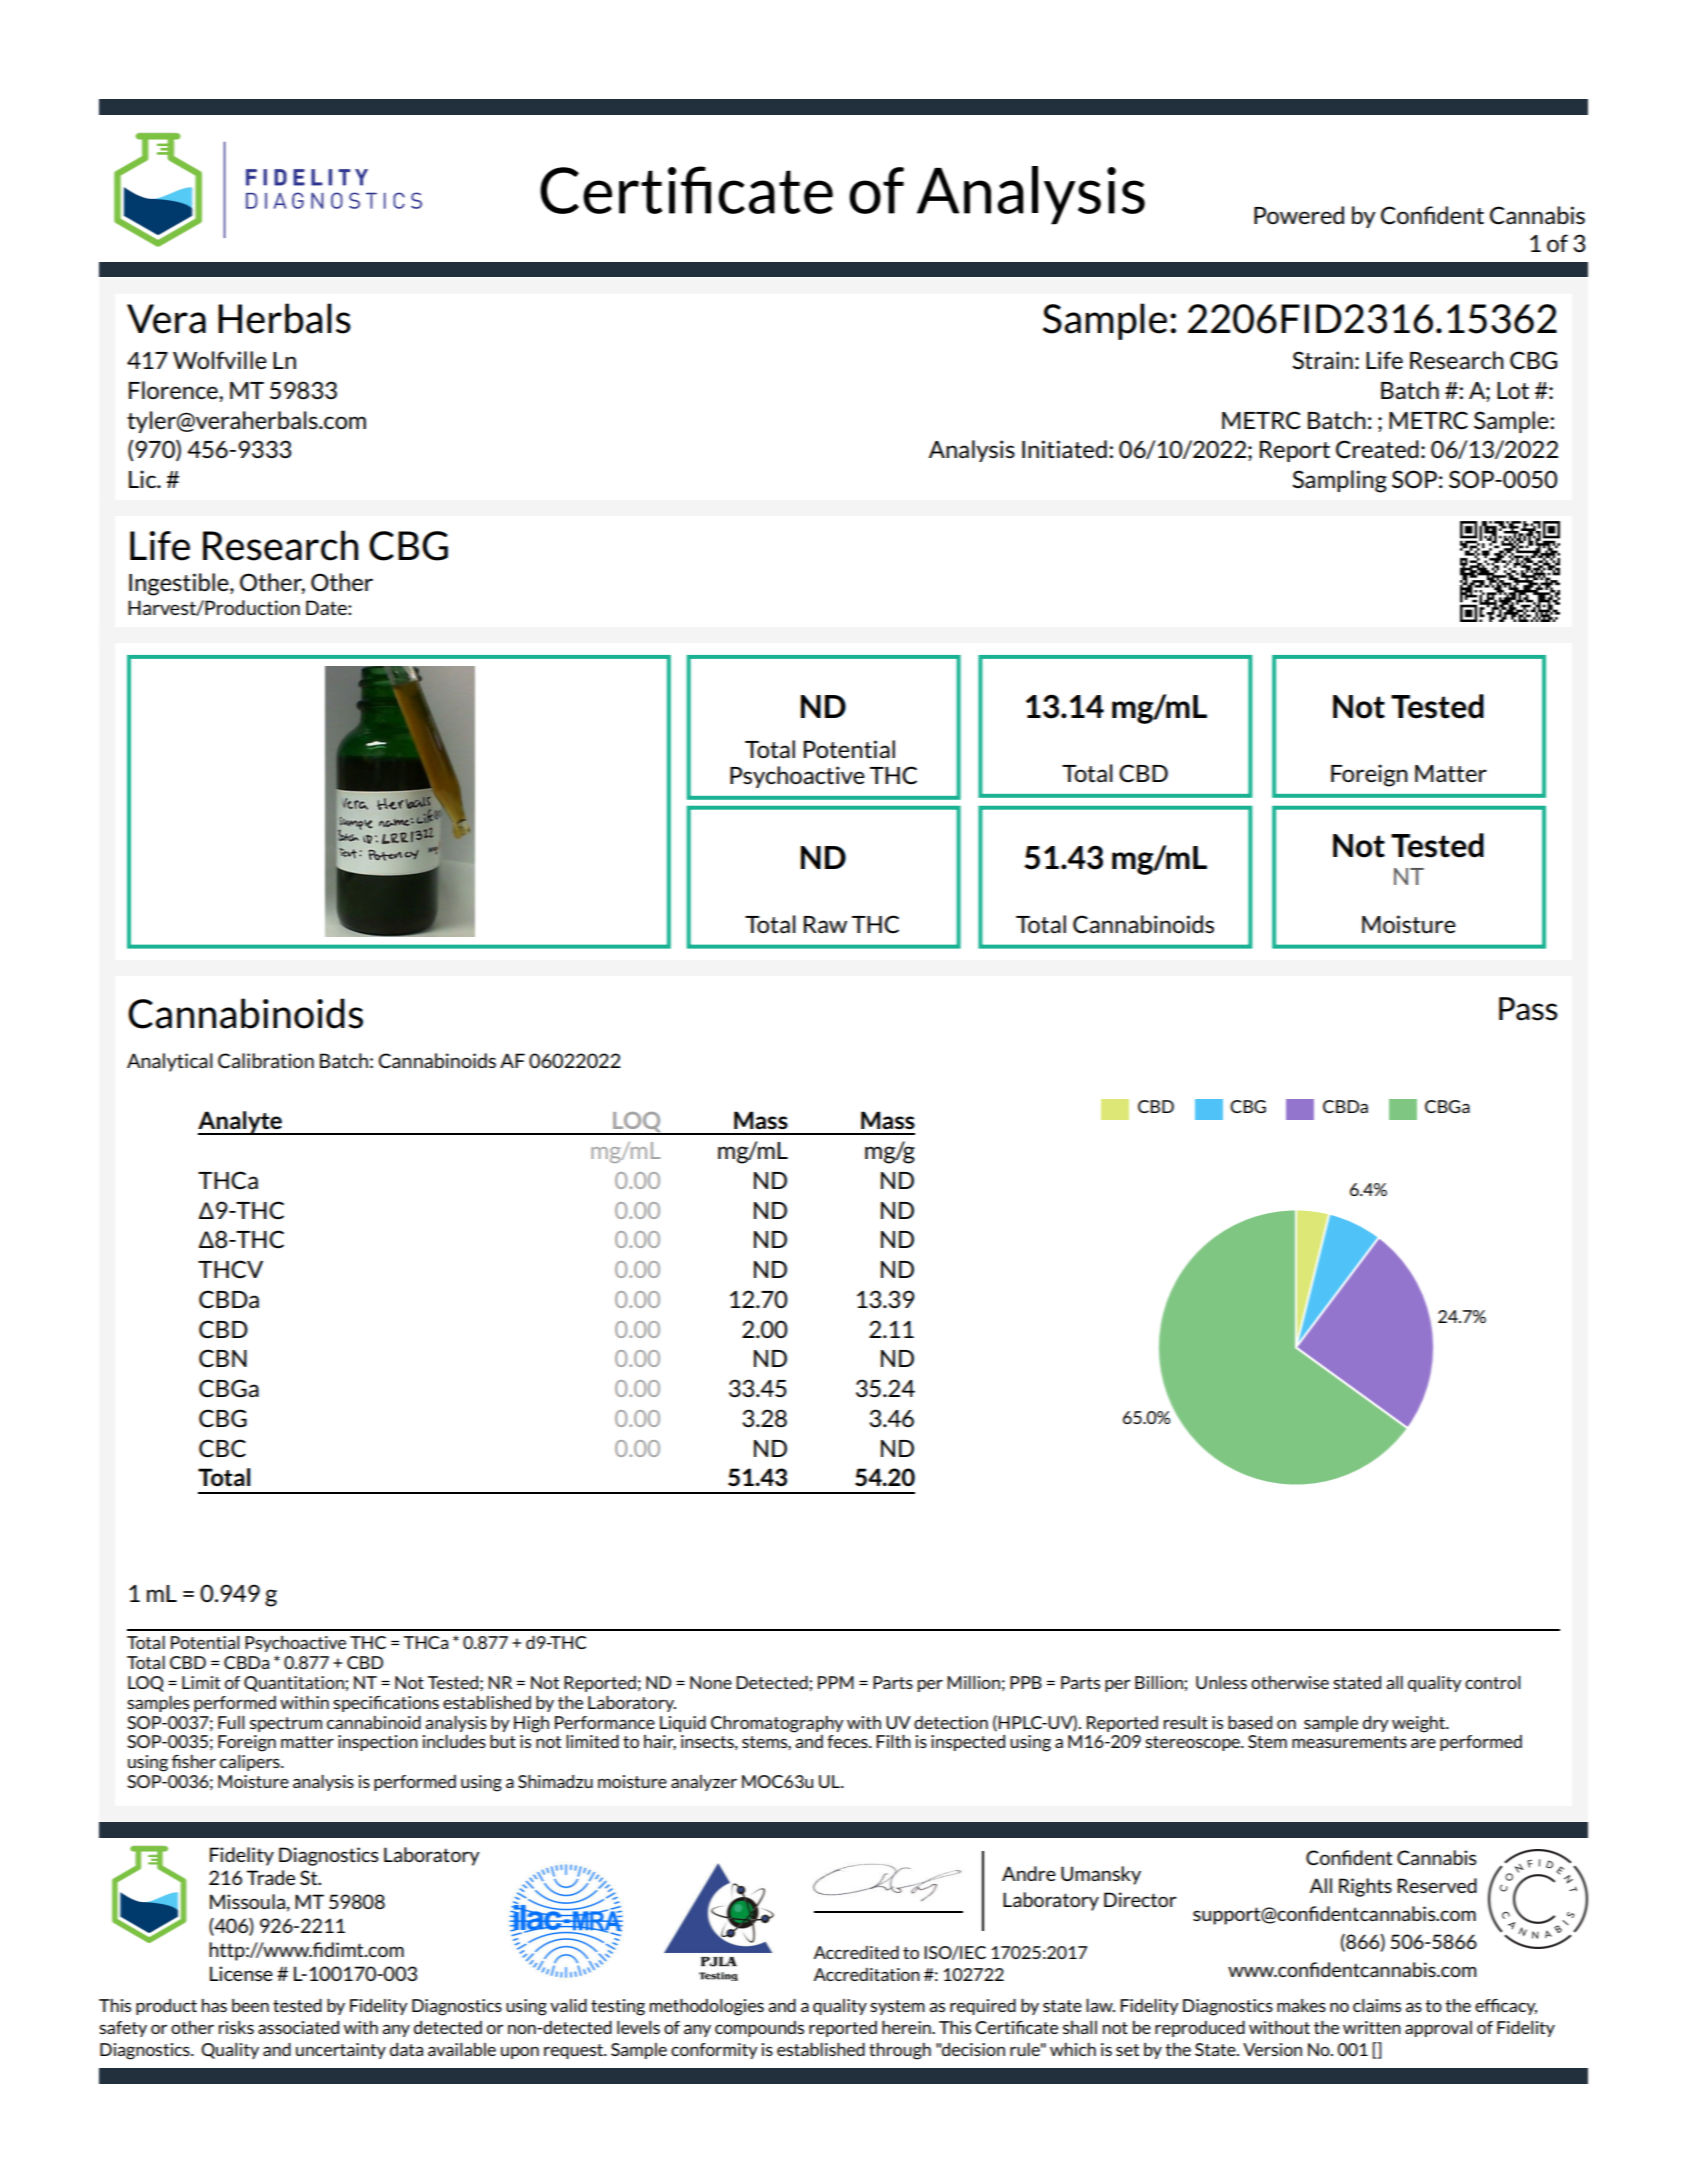 This screenshot has width=1687, height=2183. What do you see at coordinates (836, 1682) in the screenshot?
I see `PPM` at bounding box center [836, 1682].
